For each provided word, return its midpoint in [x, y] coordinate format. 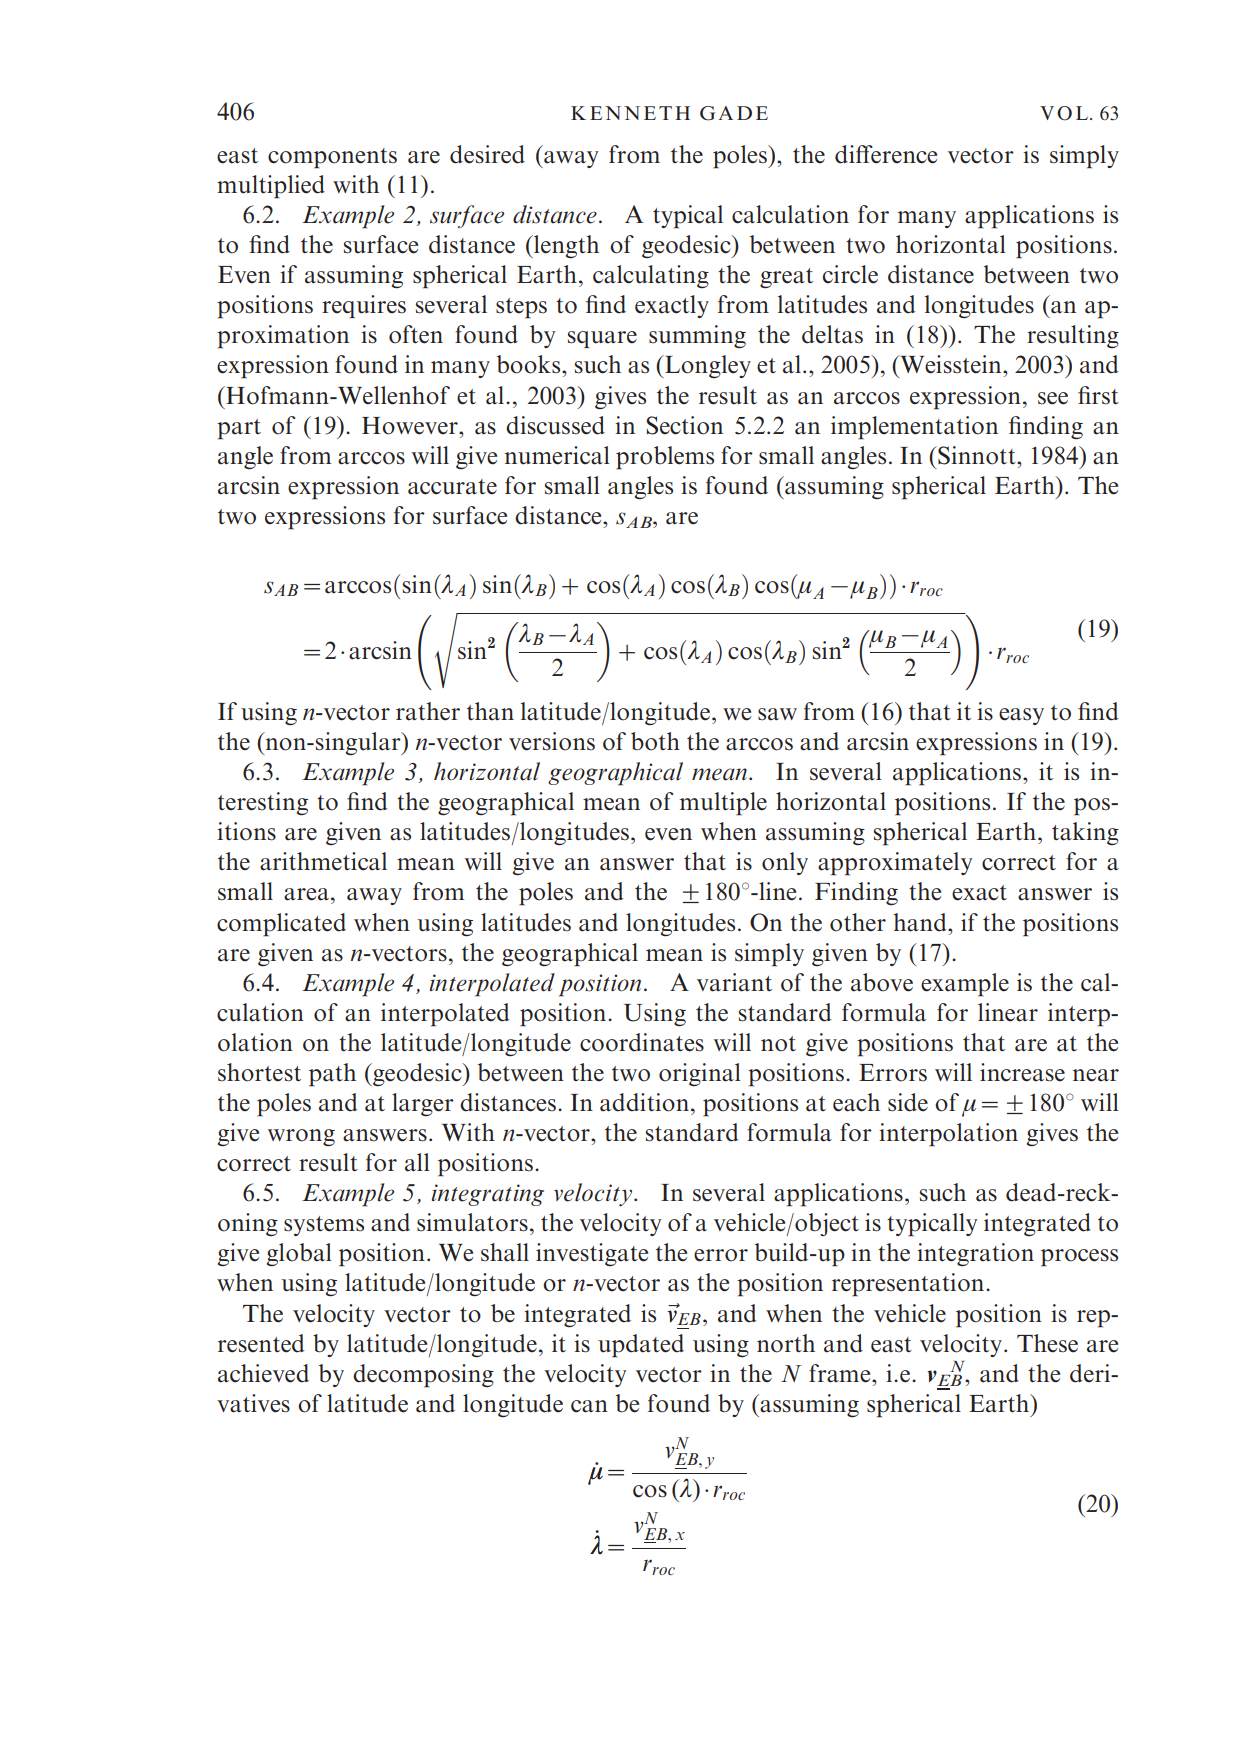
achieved [263, 1373]
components [332, 158]
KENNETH [630, 113]
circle [850, 274]
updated [641, 1346]
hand [921, 922]
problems [665, 458]
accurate [452, 487]
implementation [914, 428]
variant [734, 982]
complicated [281, 925]
